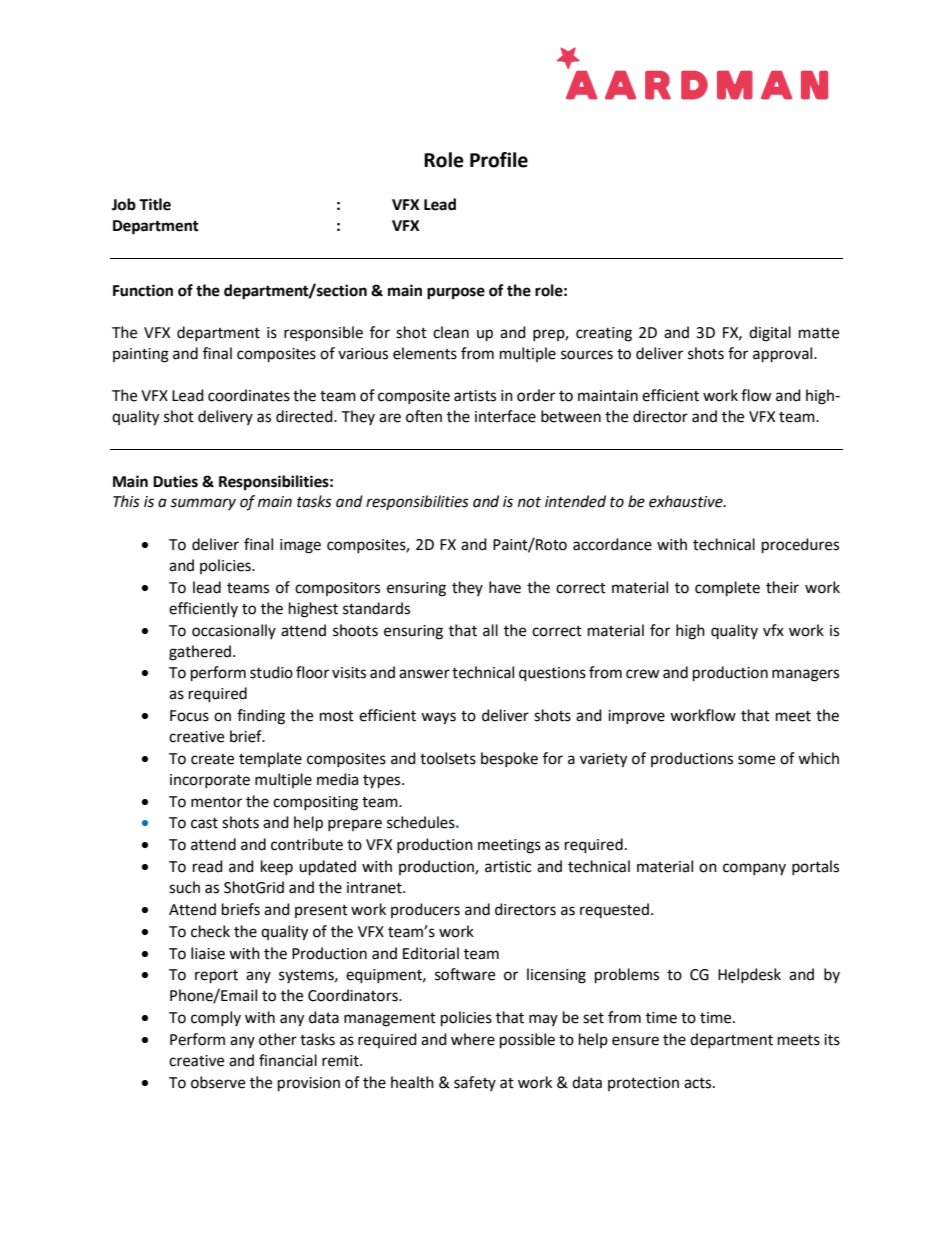  What do you see at coordinates (473, 1039) in the document?
I see `where` at bounding box center [473, 1039].
